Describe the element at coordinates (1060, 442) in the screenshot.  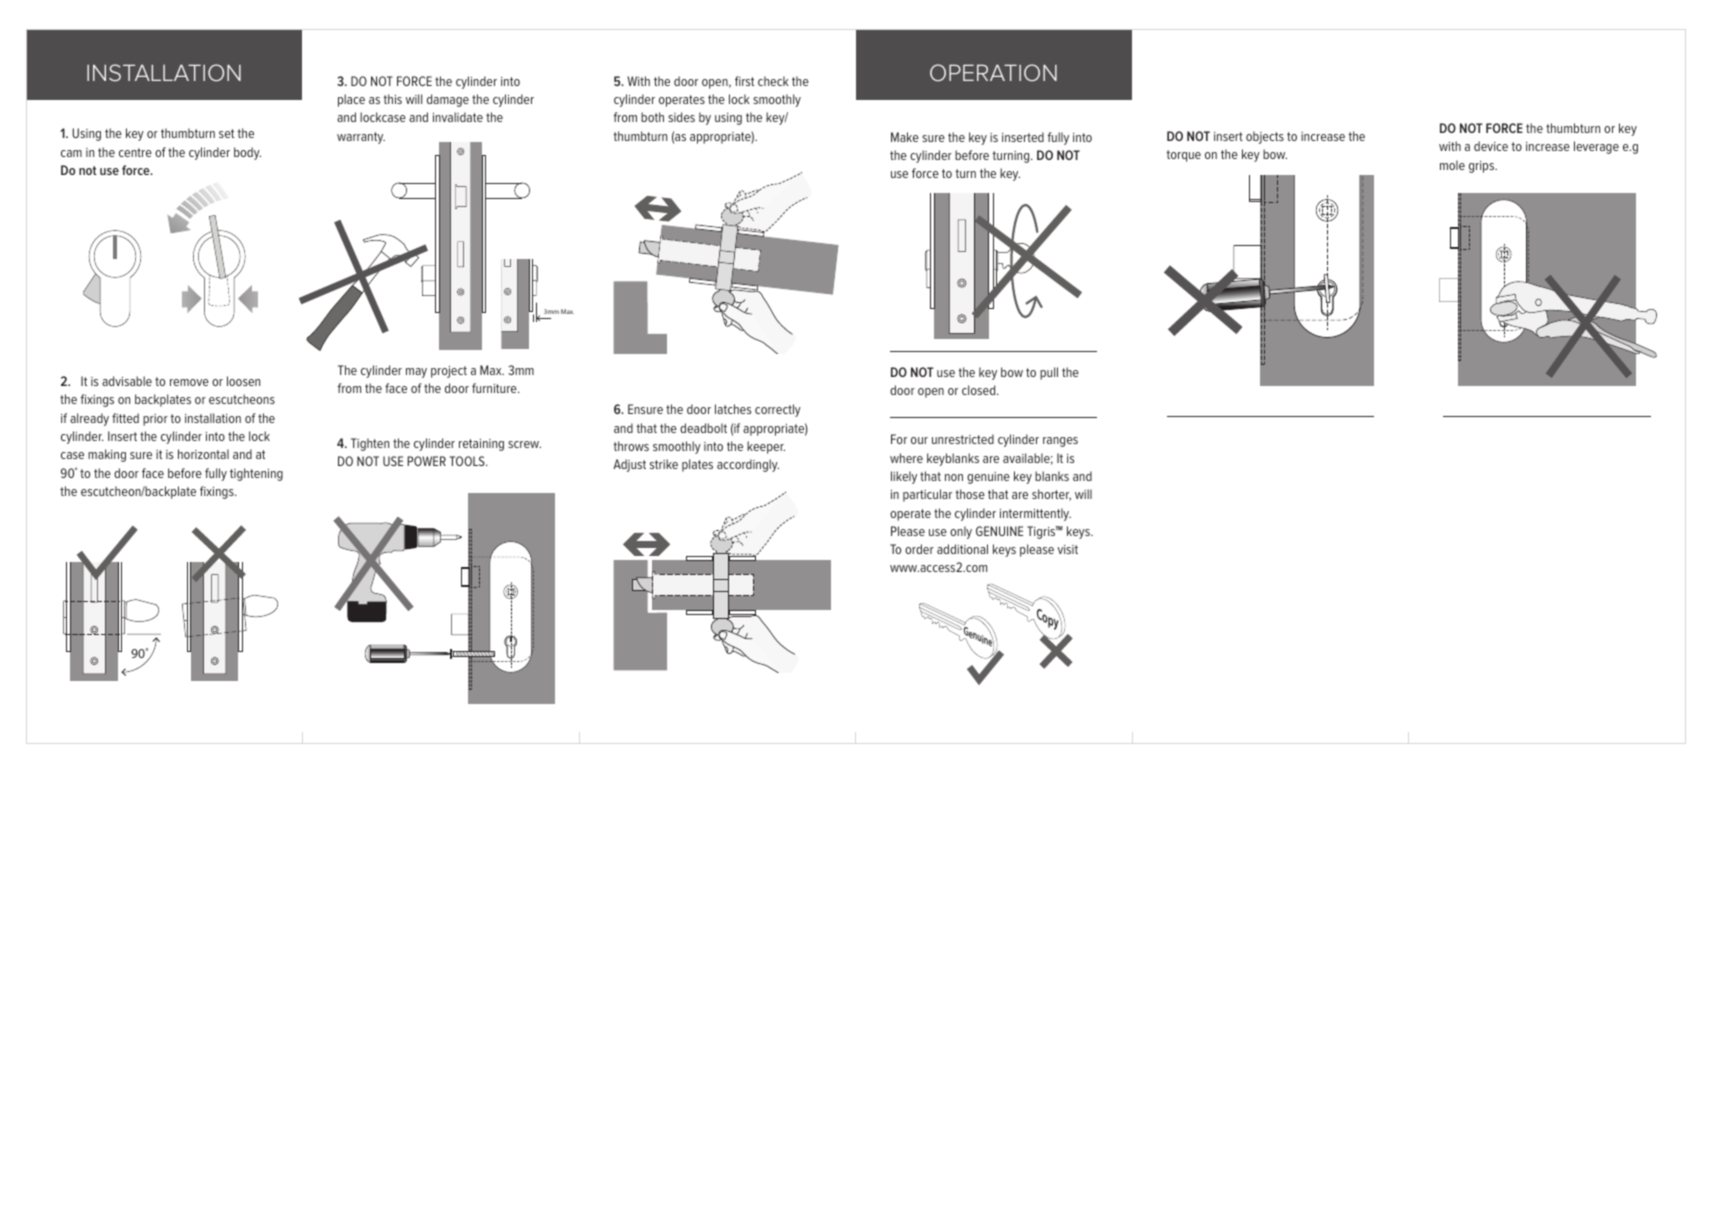
I see `ranges` at that location.
